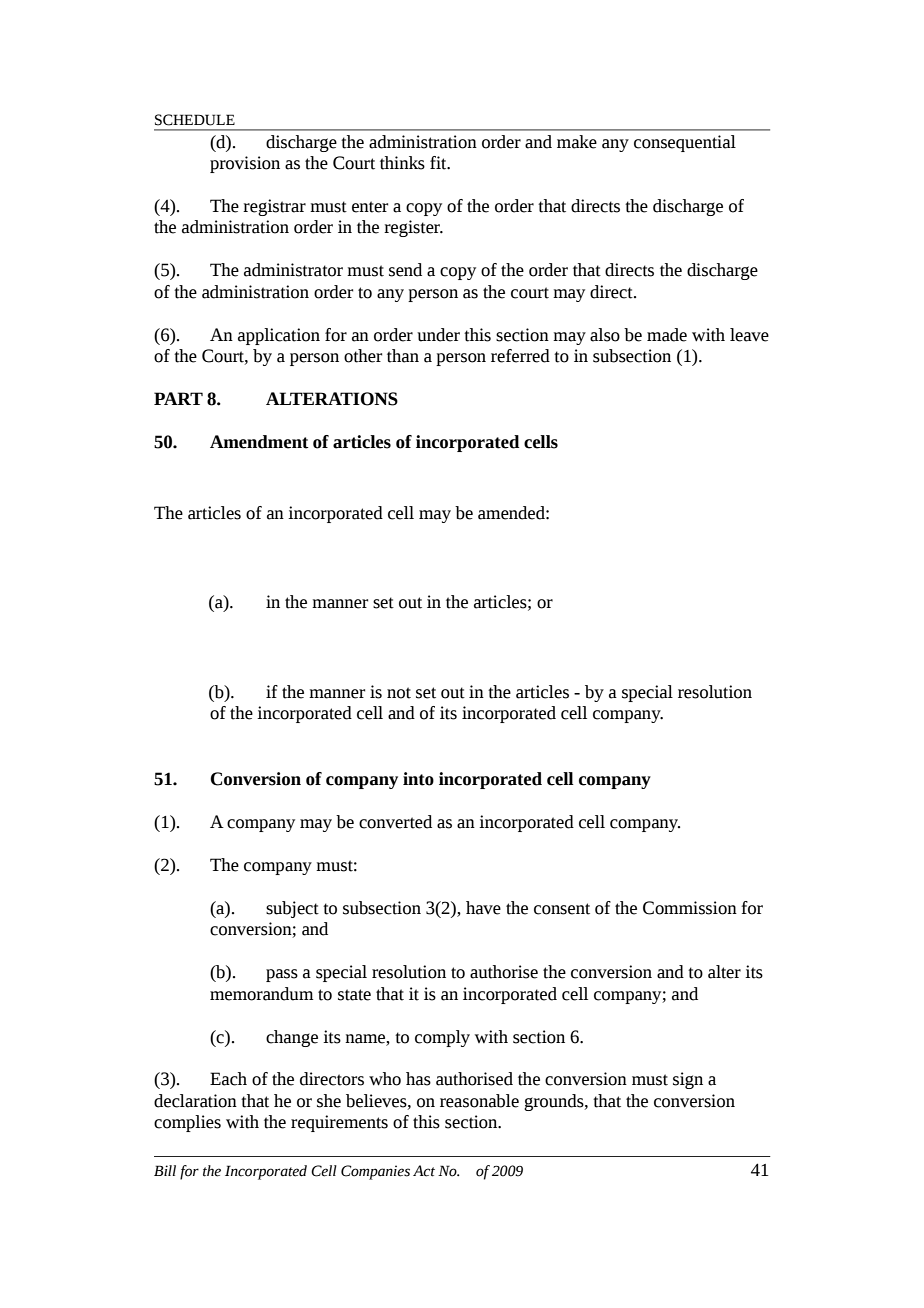 The width and height of the document is (924, 1308). What do you see at coordinates (402, 163) in the document?
I see `thinks` at bounding box center [402, 163].
